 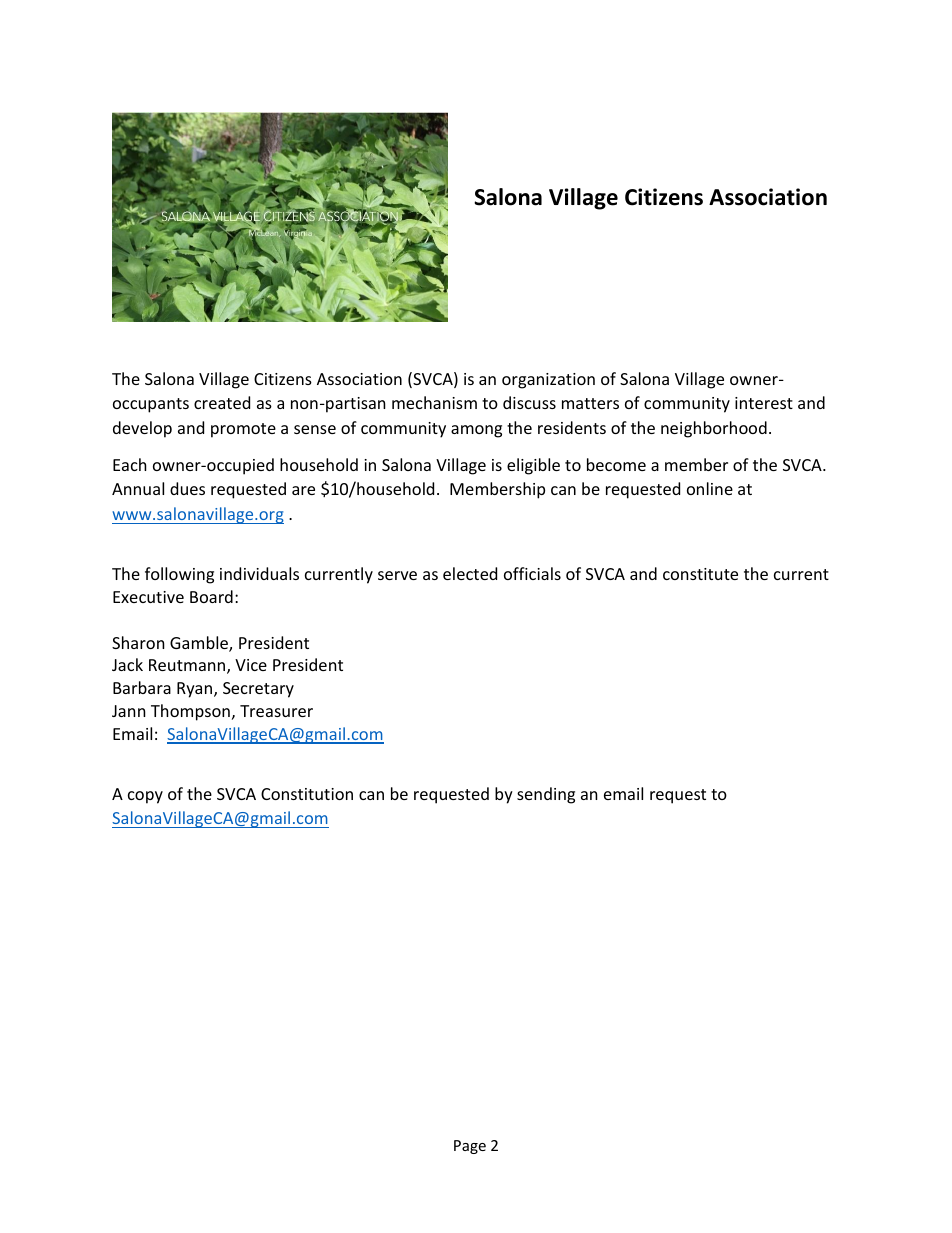 What do you see at coordinates (546, 795) in the screenshot?
I see `sending` at bounding box center [546, 795].
